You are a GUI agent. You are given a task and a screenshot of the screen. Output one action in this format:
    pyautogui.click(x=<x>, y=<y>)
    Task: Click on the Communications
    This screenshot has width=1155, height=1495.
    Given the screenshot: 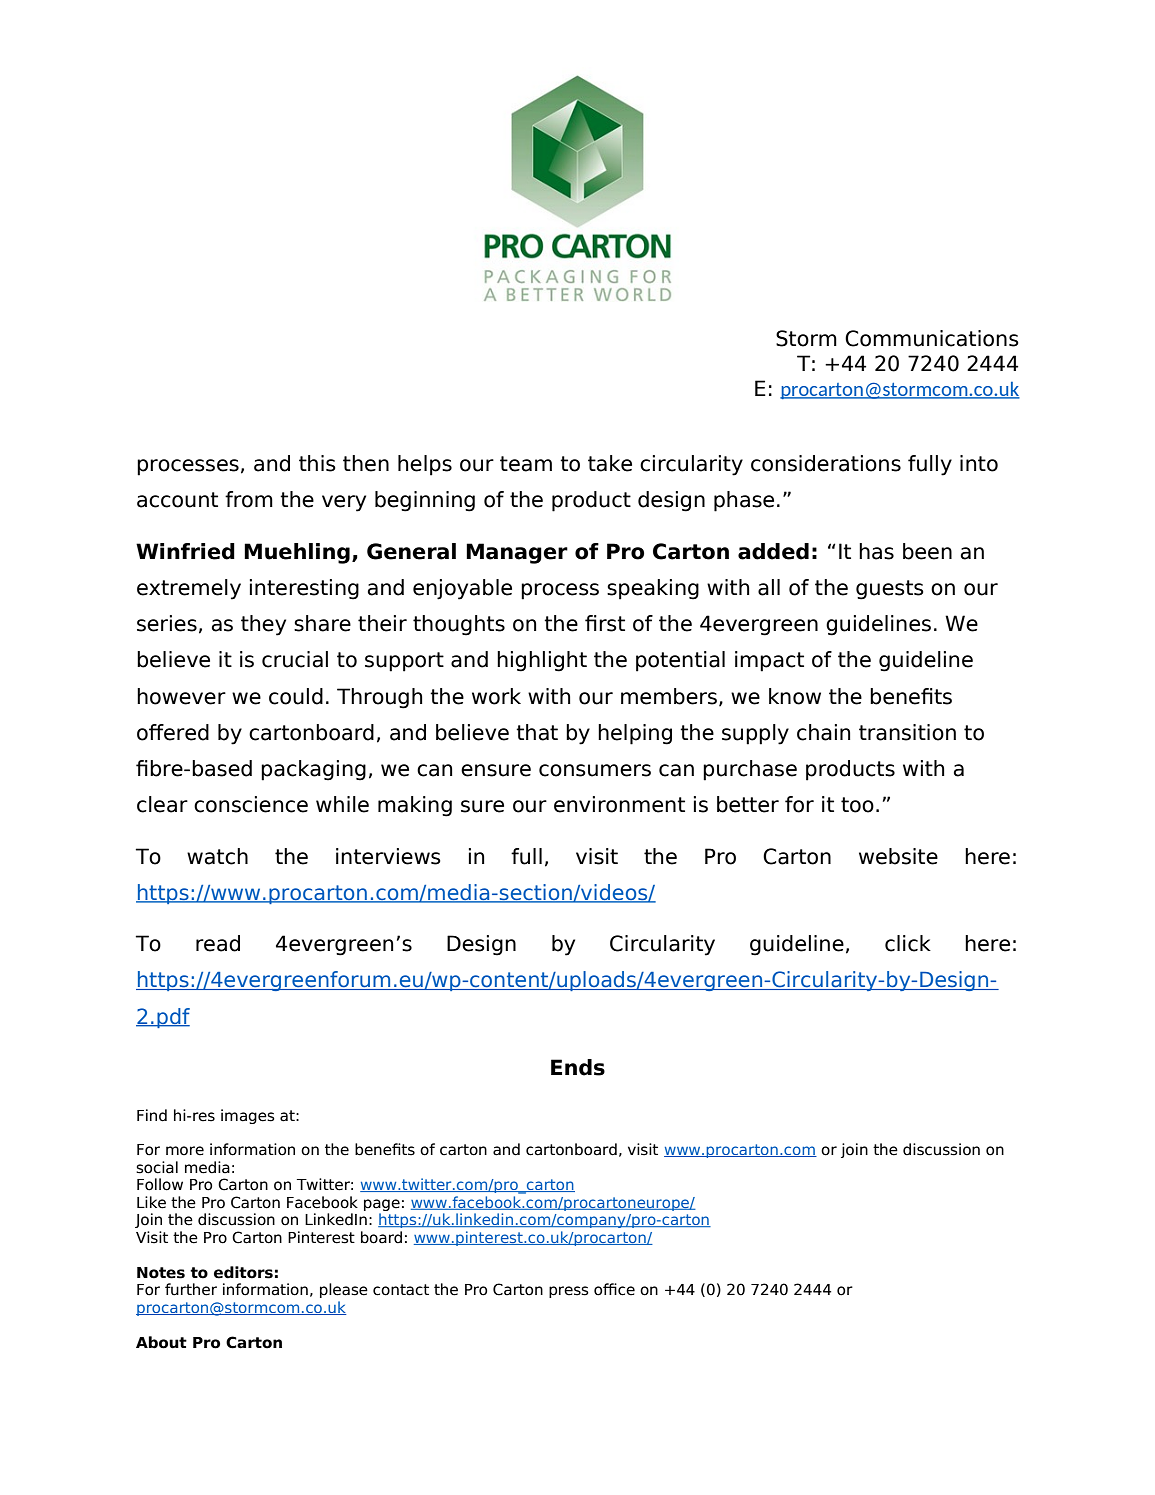 What is the action you would take?
    pyautogui.click(x=932, y=338)
